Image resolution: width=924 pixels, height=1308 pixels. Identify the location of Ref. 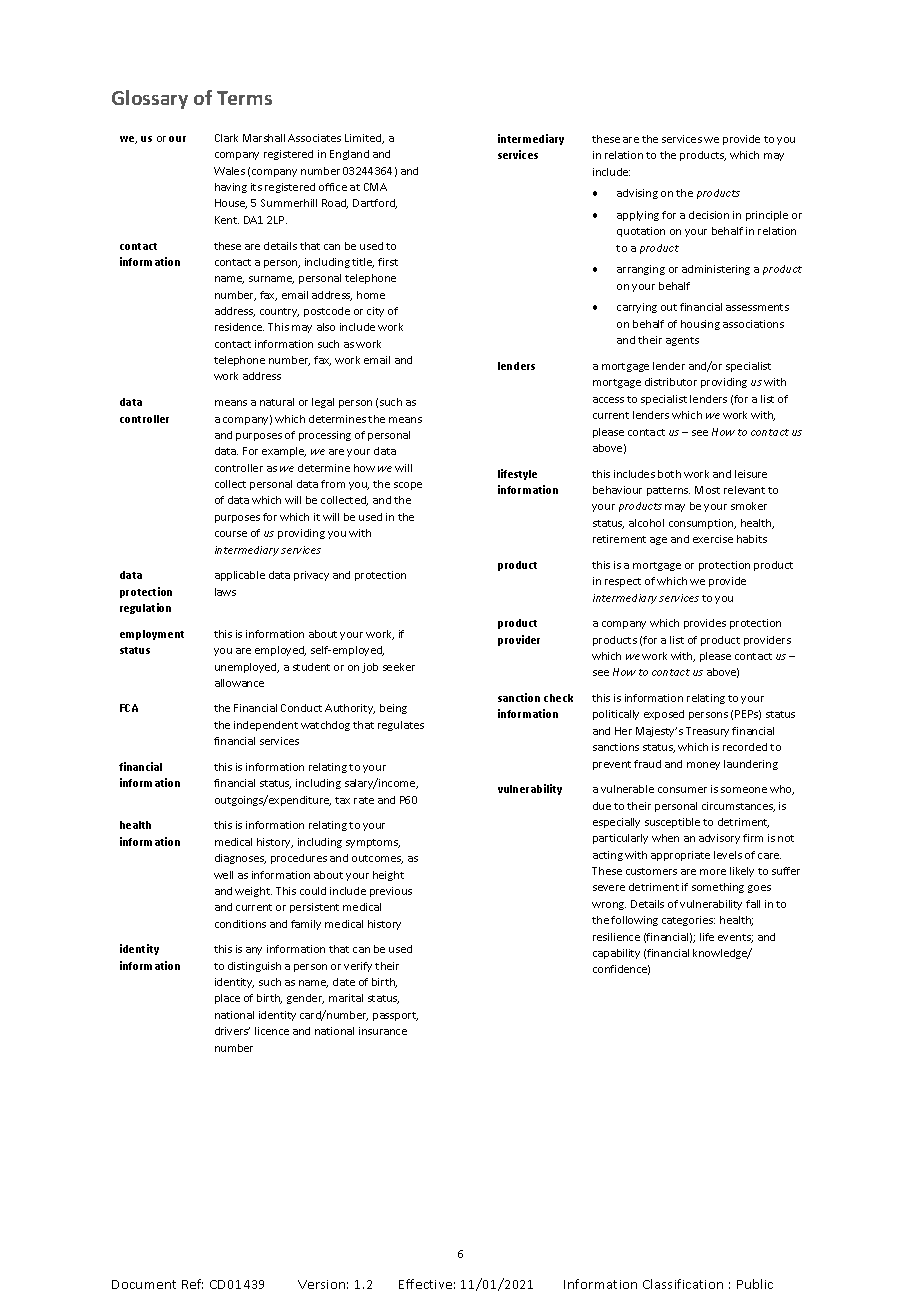
(192, 1284).
